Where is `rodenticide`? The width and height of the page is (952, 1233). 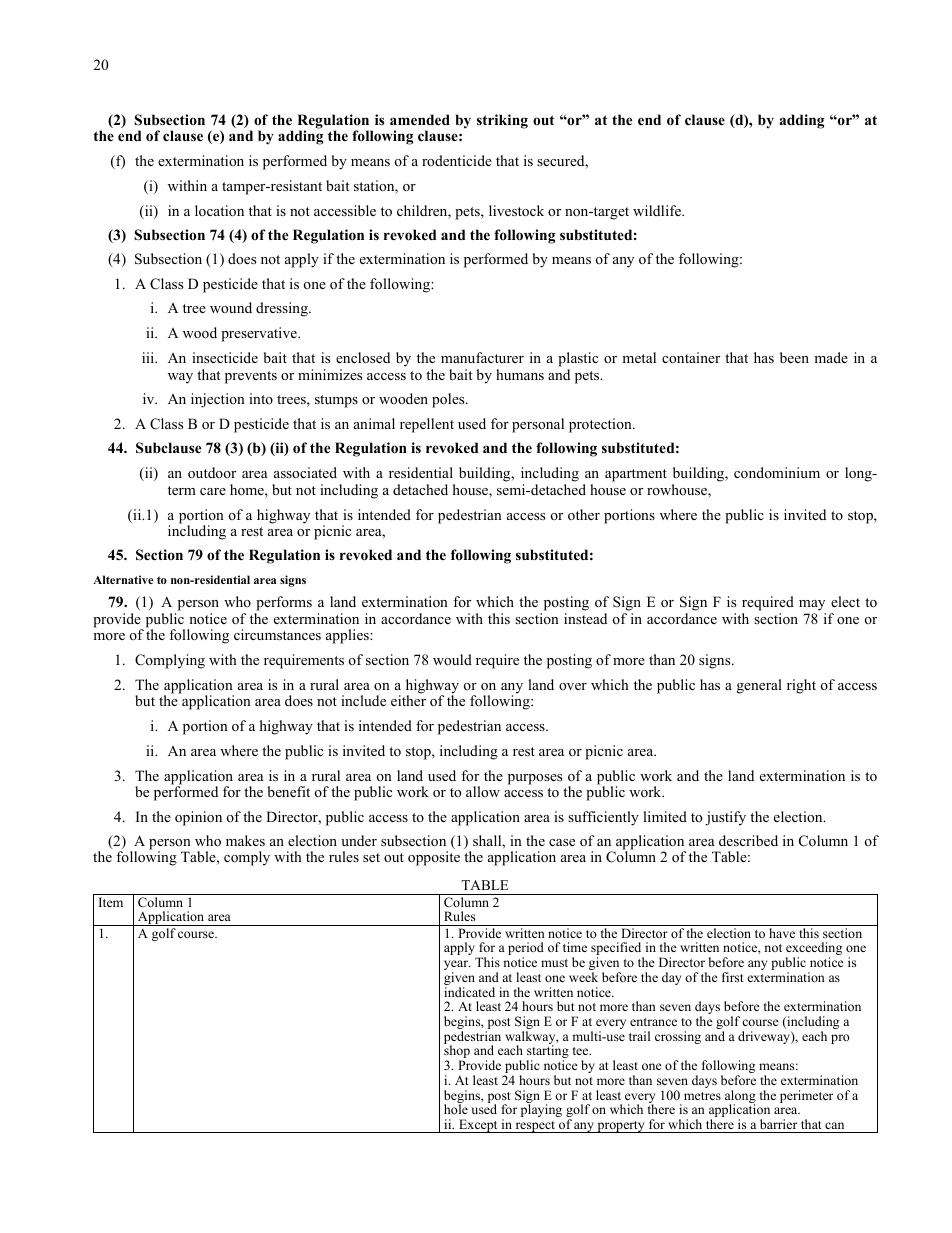
rodenticide is located at coordinates (457, 160).
